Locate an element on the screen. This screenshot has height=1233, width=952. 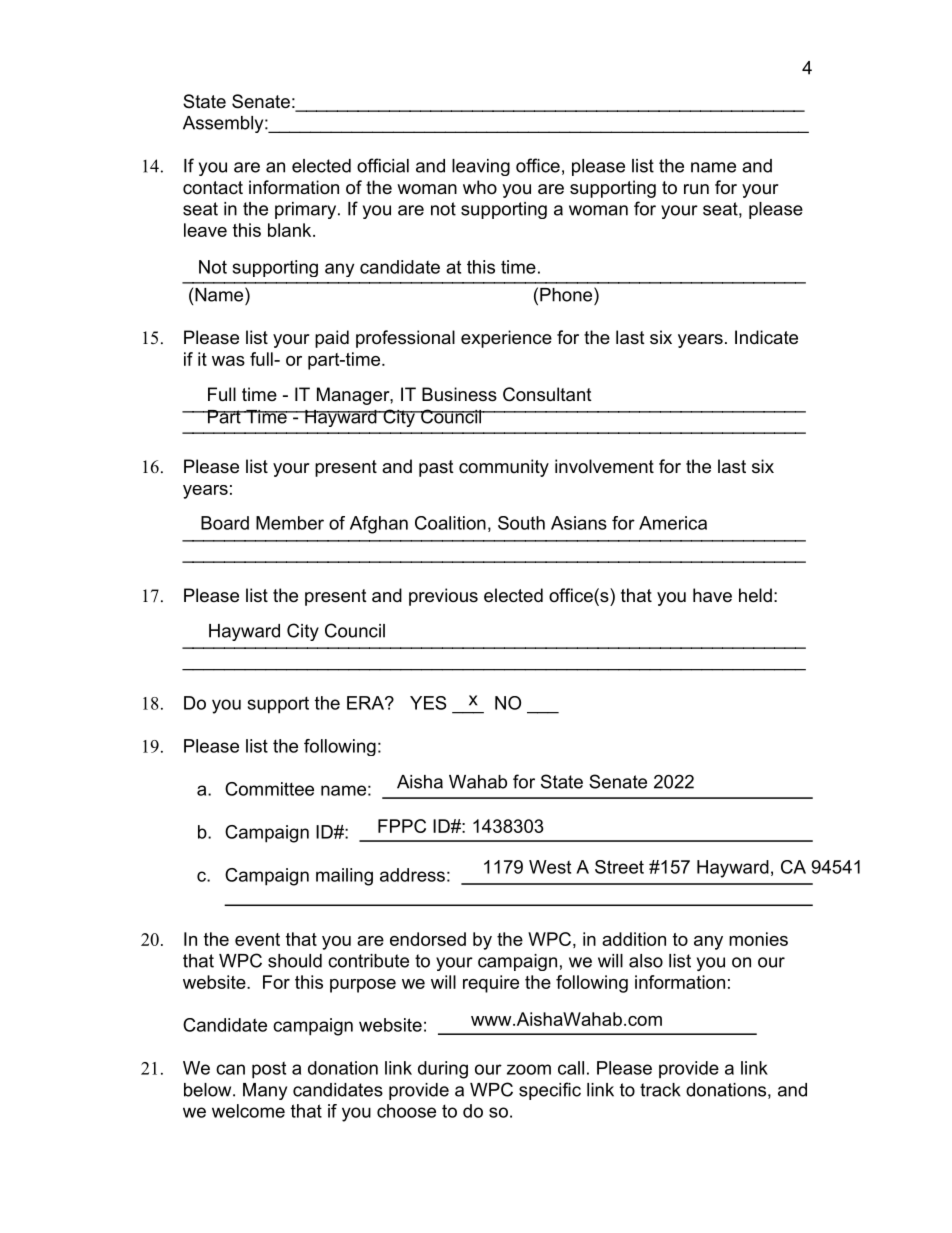
community is located at coordinates (504, 468).
